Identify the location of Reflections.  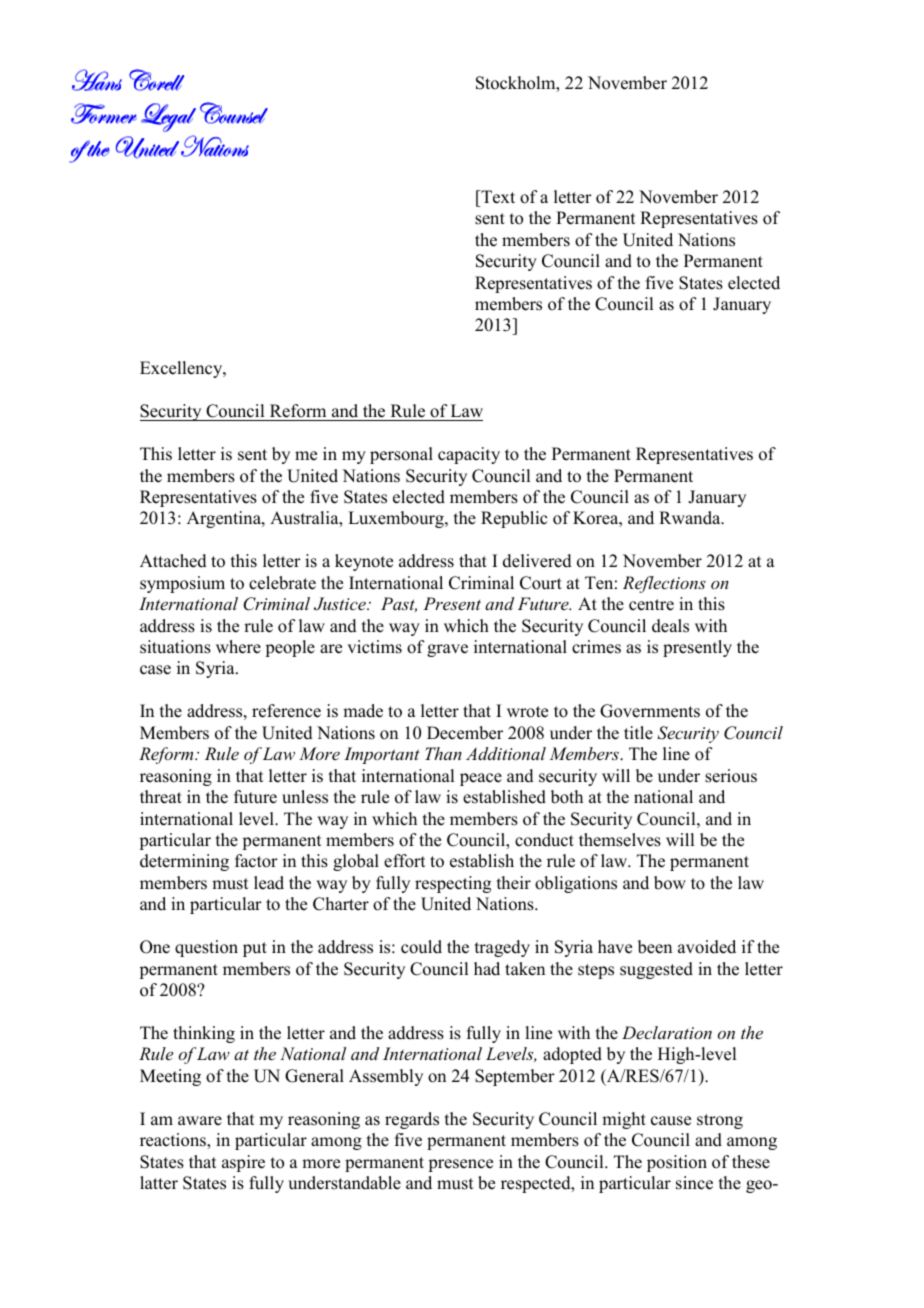
(664, 584).
